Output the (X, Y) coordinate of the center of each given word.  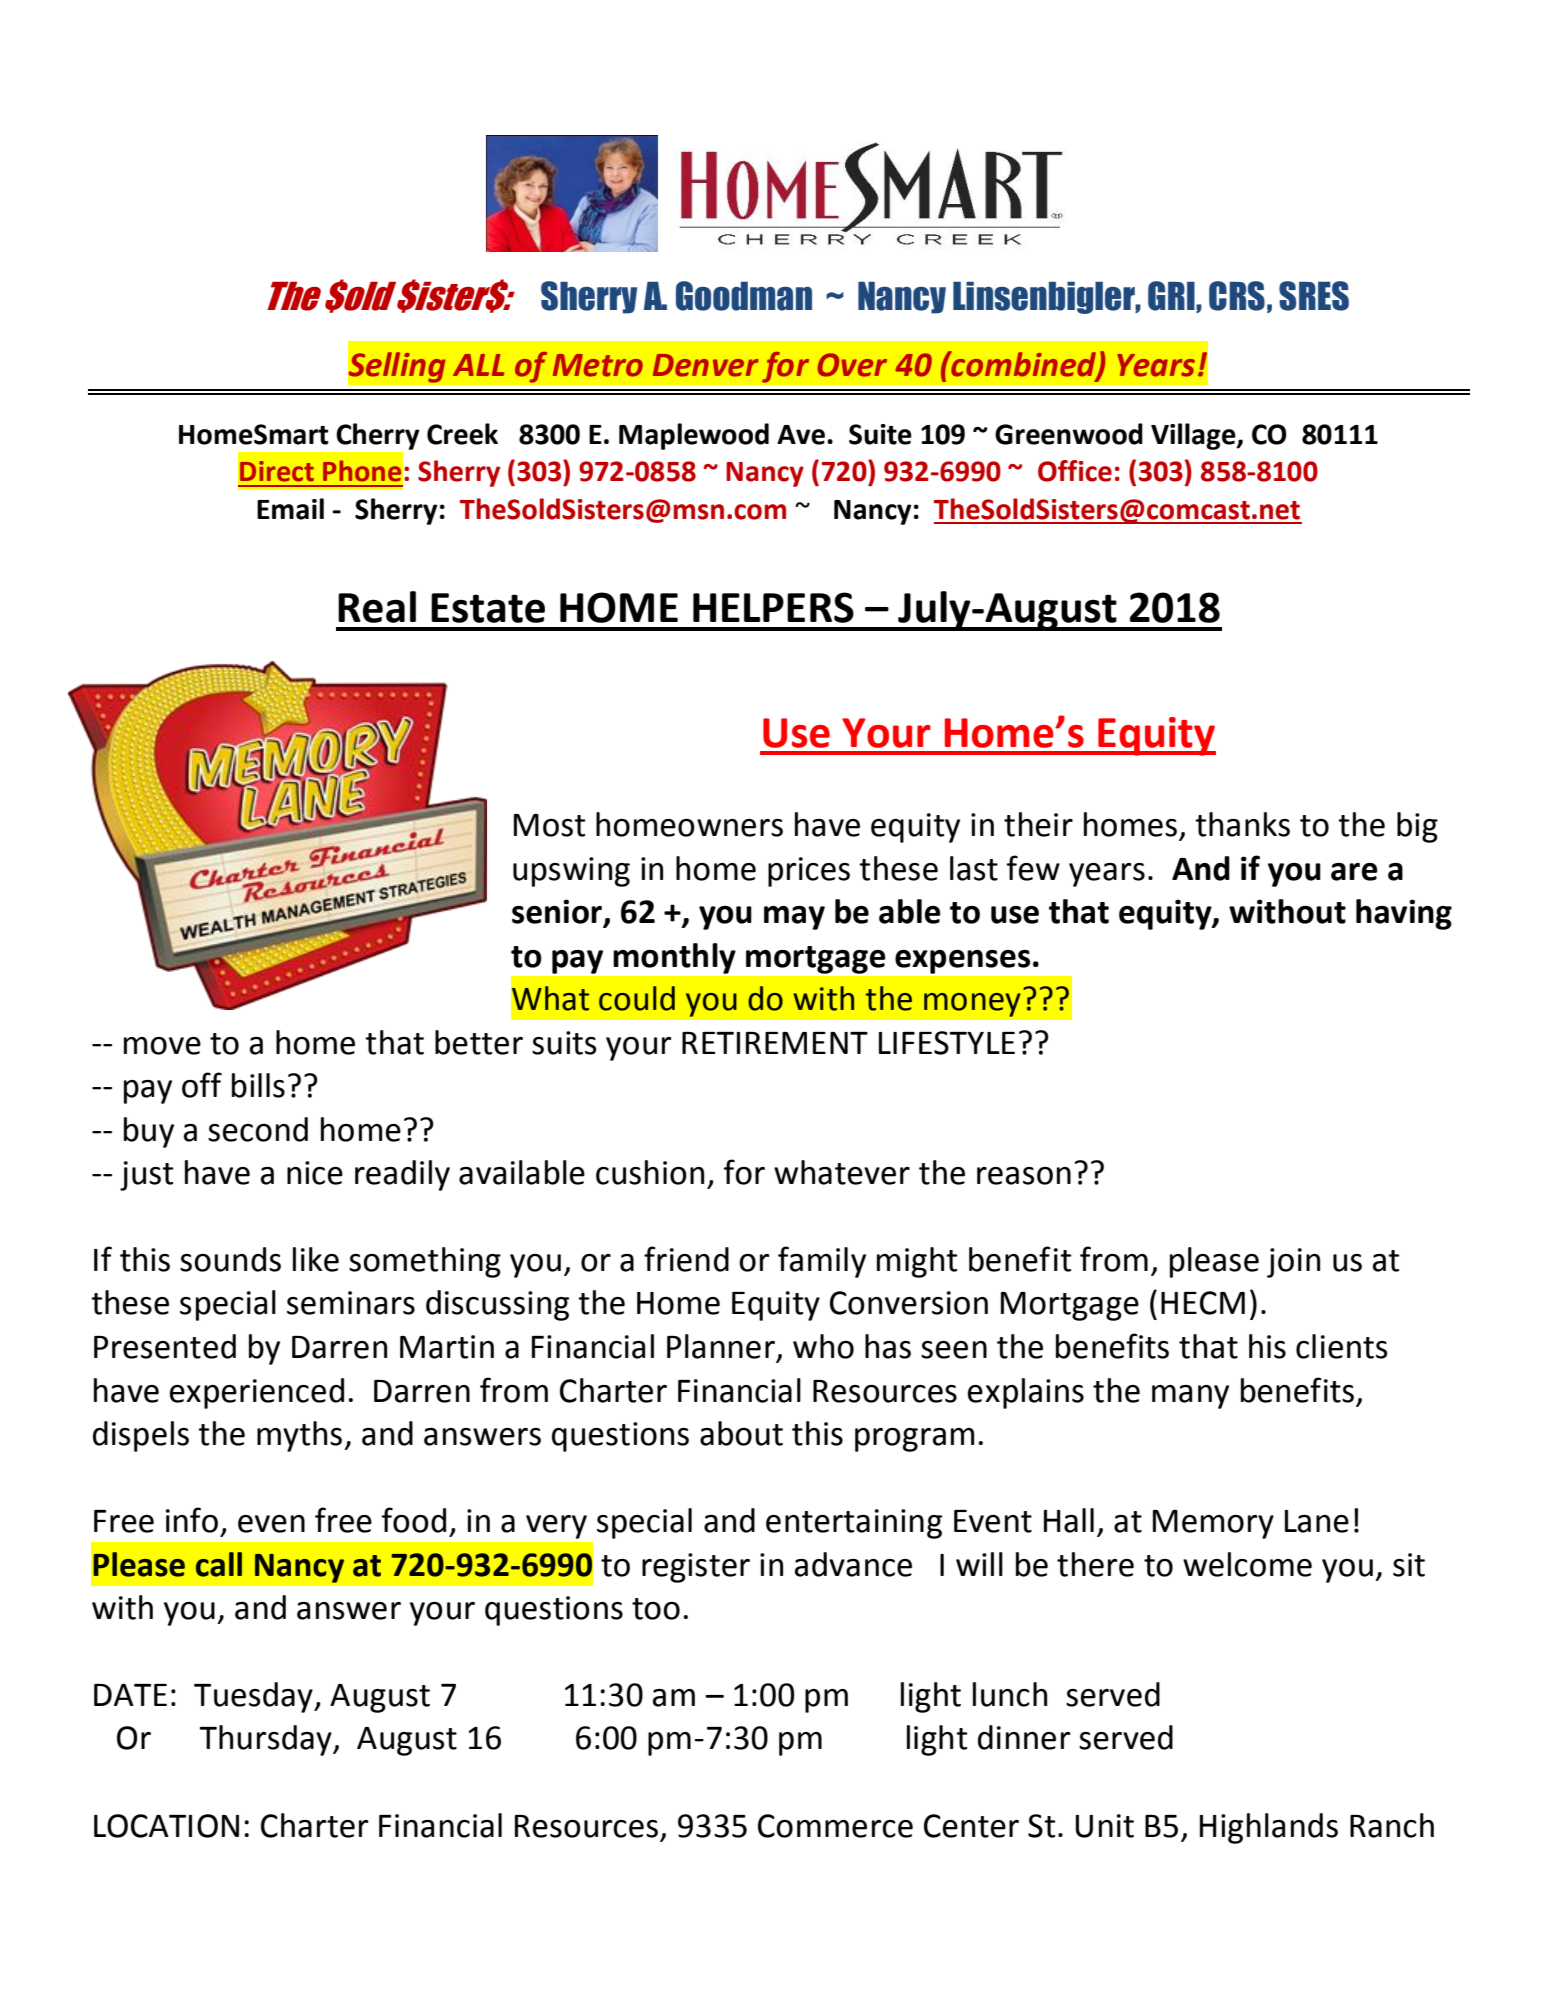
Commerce (835, 1826)
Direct (277, 471)
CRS (1237, 296)
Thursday (267, 1740)
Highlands (1269, 1828)
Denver (705, 365)
